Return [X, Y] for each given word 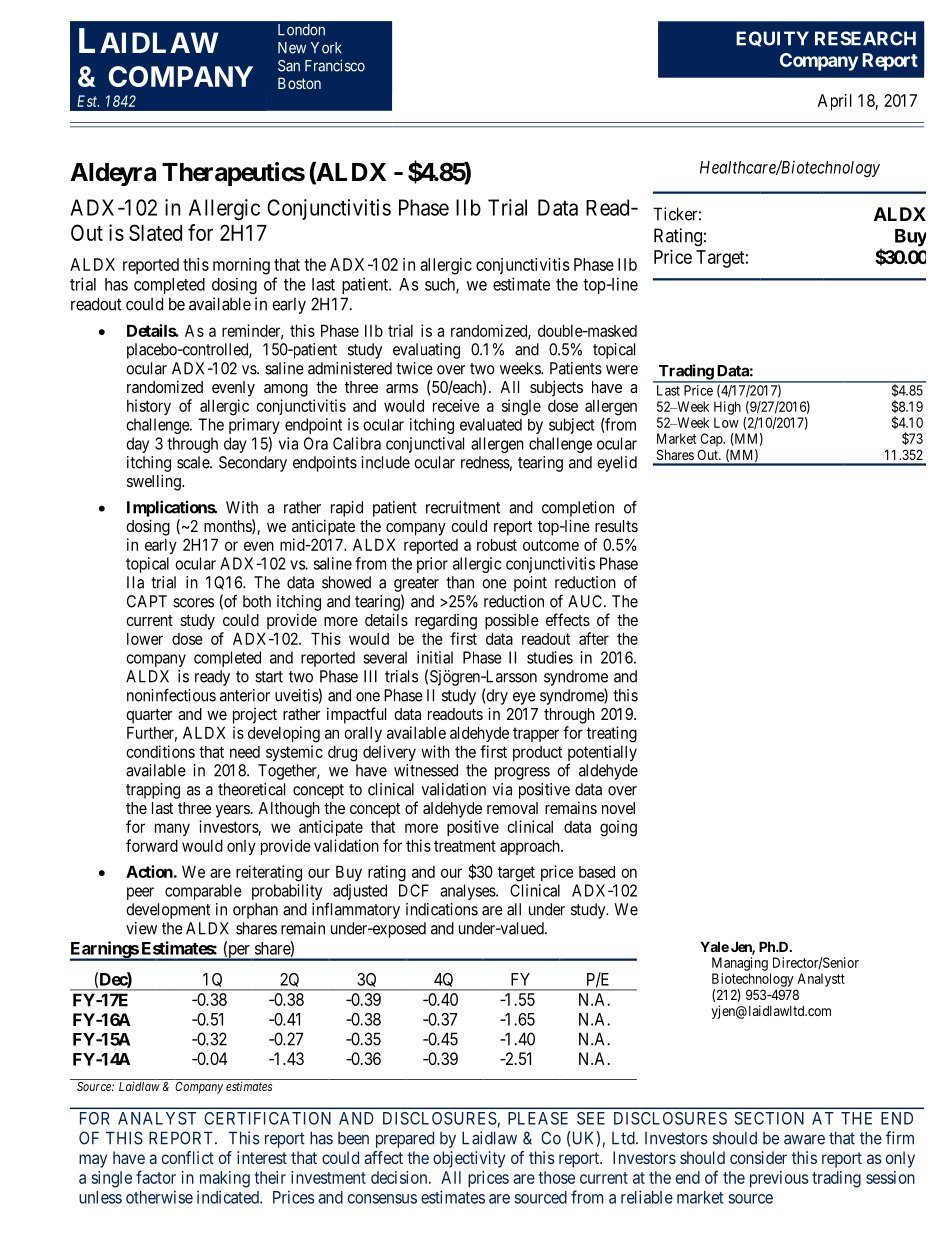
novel [618, 808]
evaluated [491, 424]
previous [779, 1179]
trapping [153, 791]
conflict [188, 1157]
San [289, 66]
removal [512, 808]
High [727, 408]
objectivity [469, 1159]
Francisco [335, 65]
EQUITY [772, 39]
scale [194, 462]
